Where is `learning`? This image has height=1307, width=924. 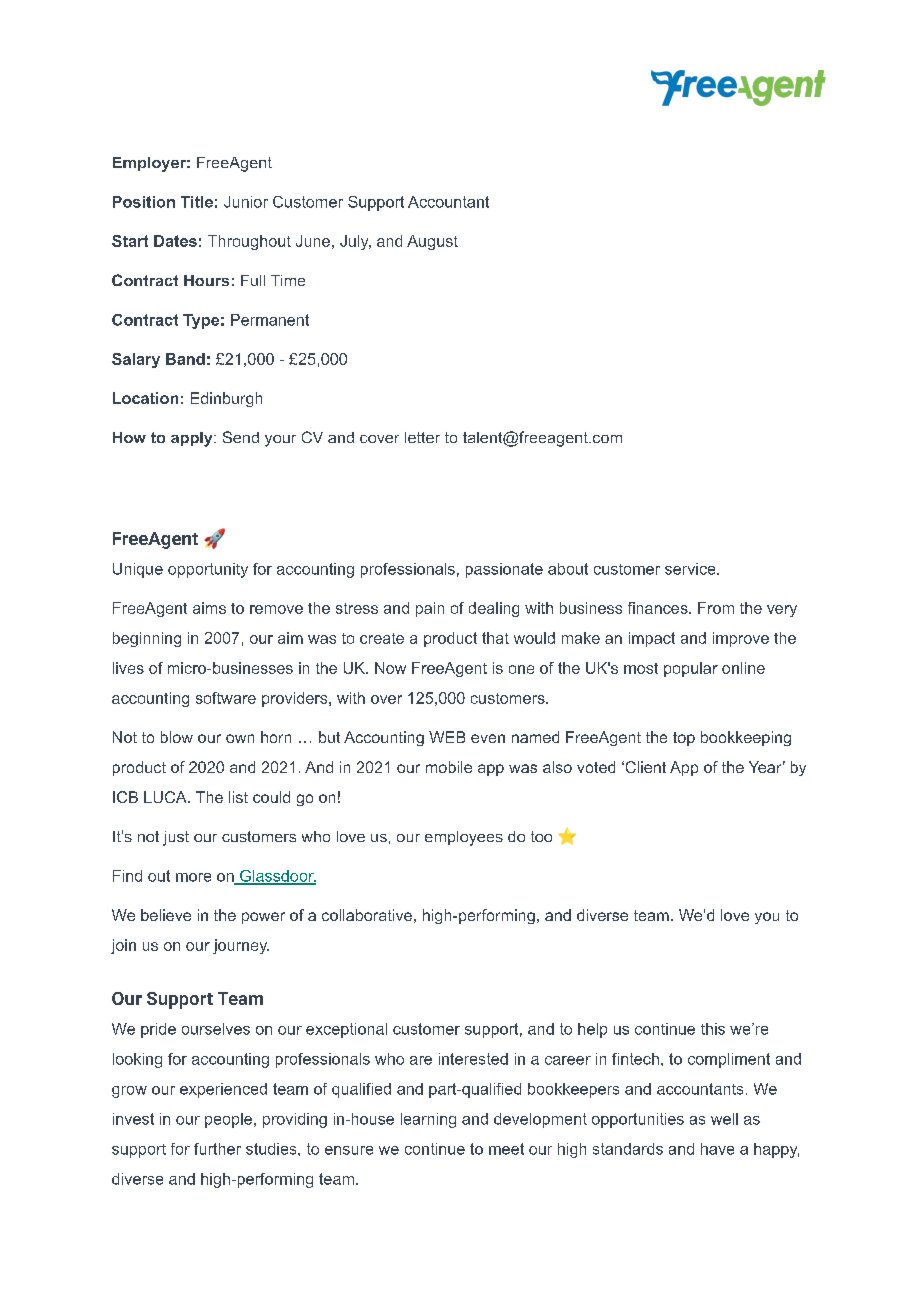
learning is located at coordinates (428, 1120).
